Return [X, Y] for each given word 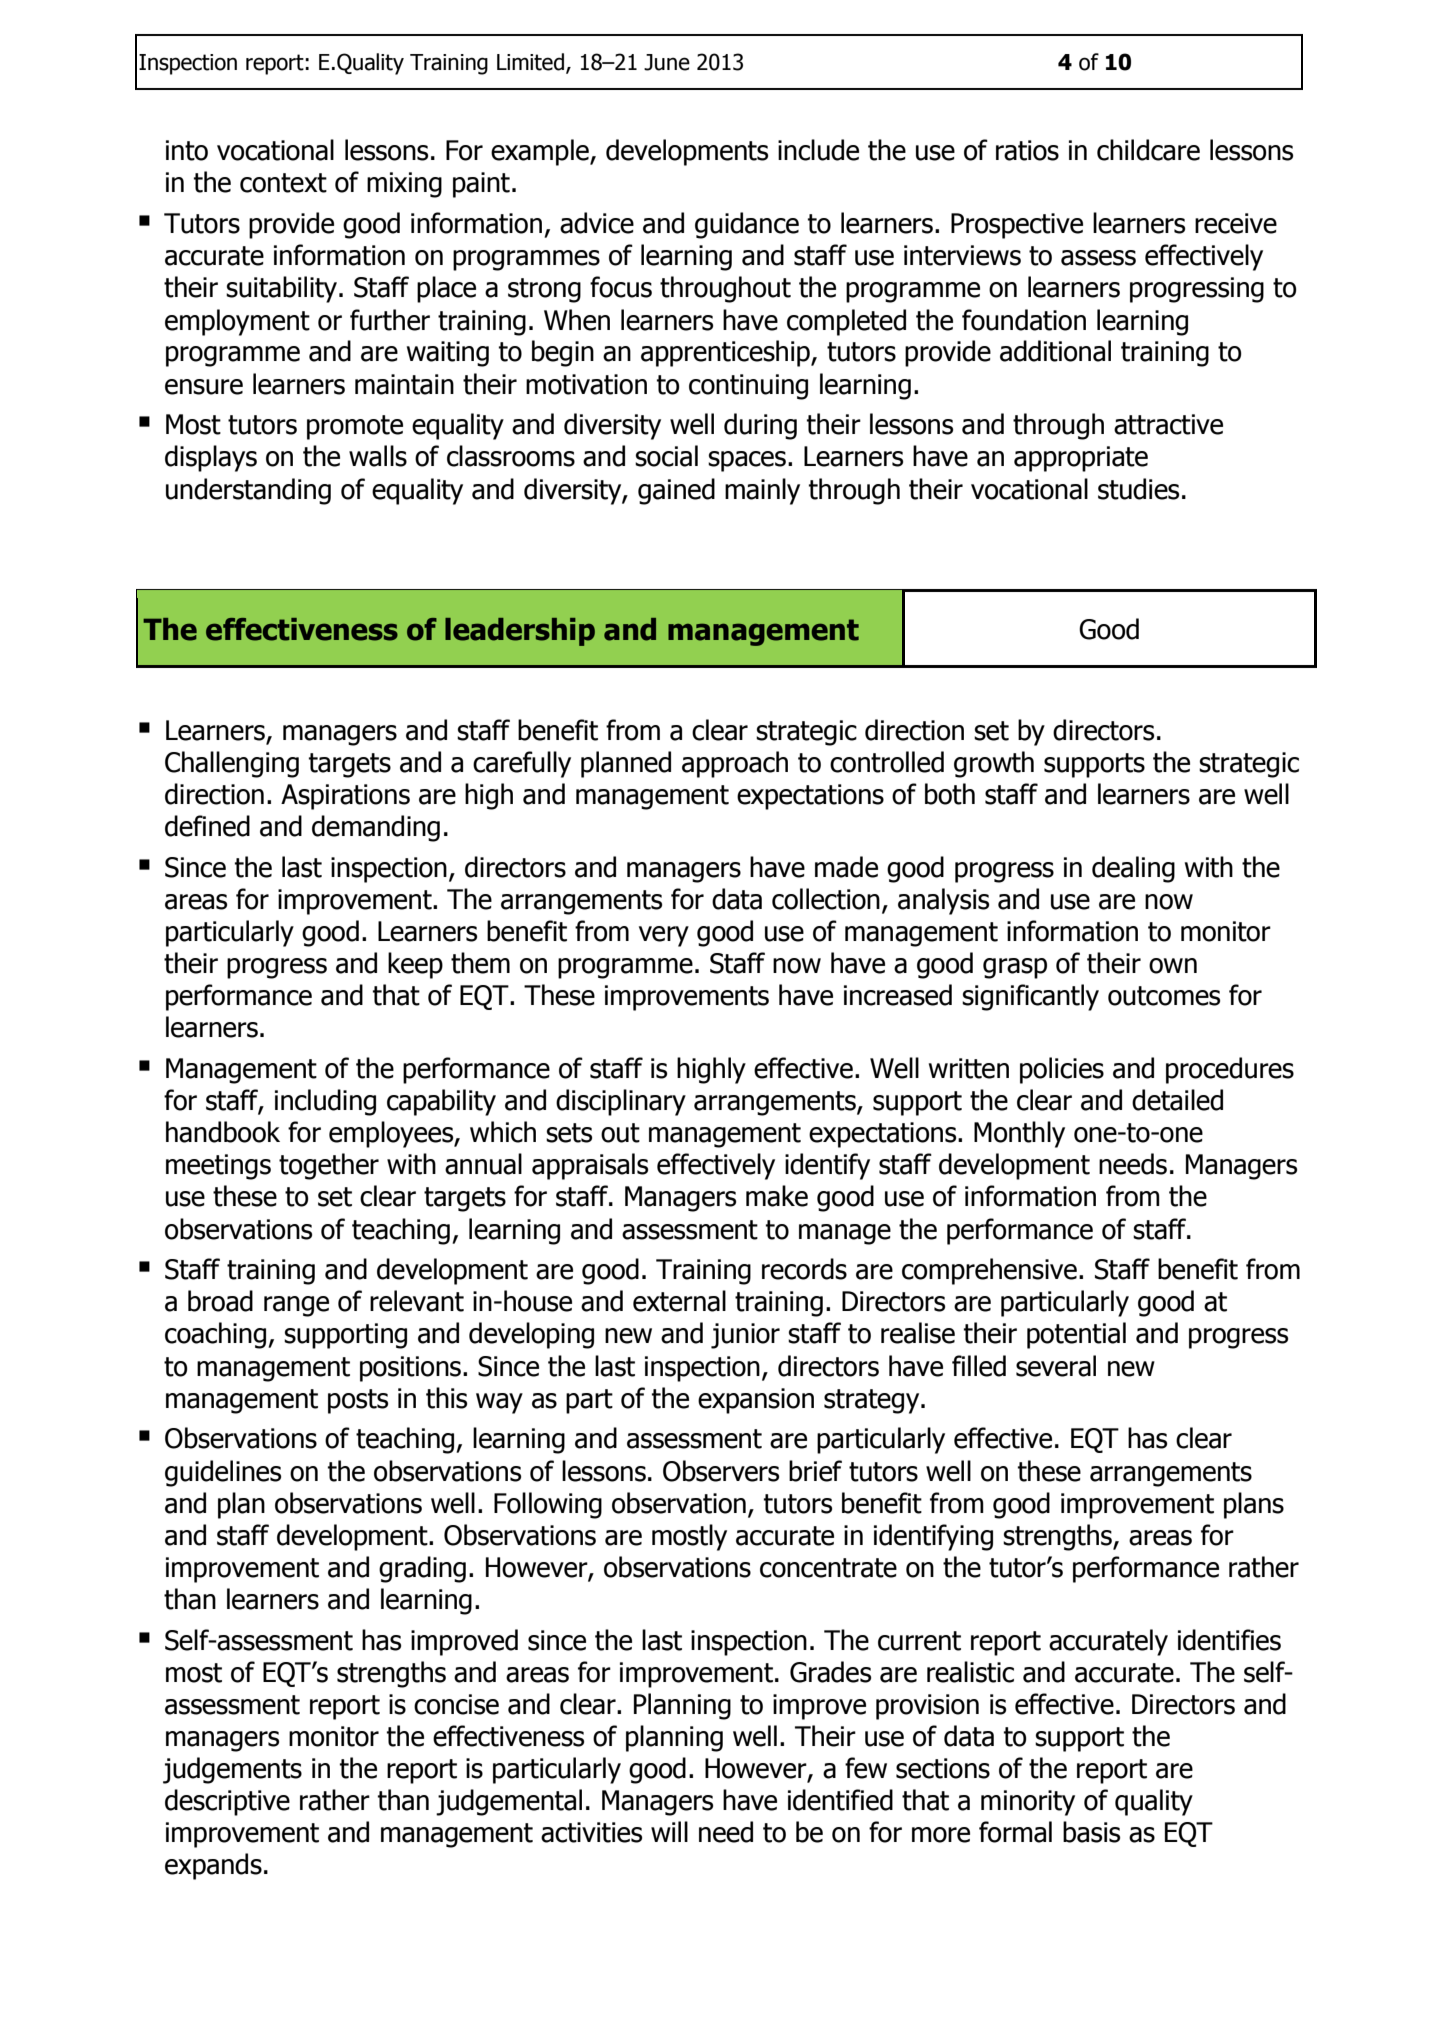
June [667, 62]
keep [415, 965]
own [1173, 966]
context [283, 183]
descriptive [227, 1802]
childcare [1148, 150]
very [664, 936]
